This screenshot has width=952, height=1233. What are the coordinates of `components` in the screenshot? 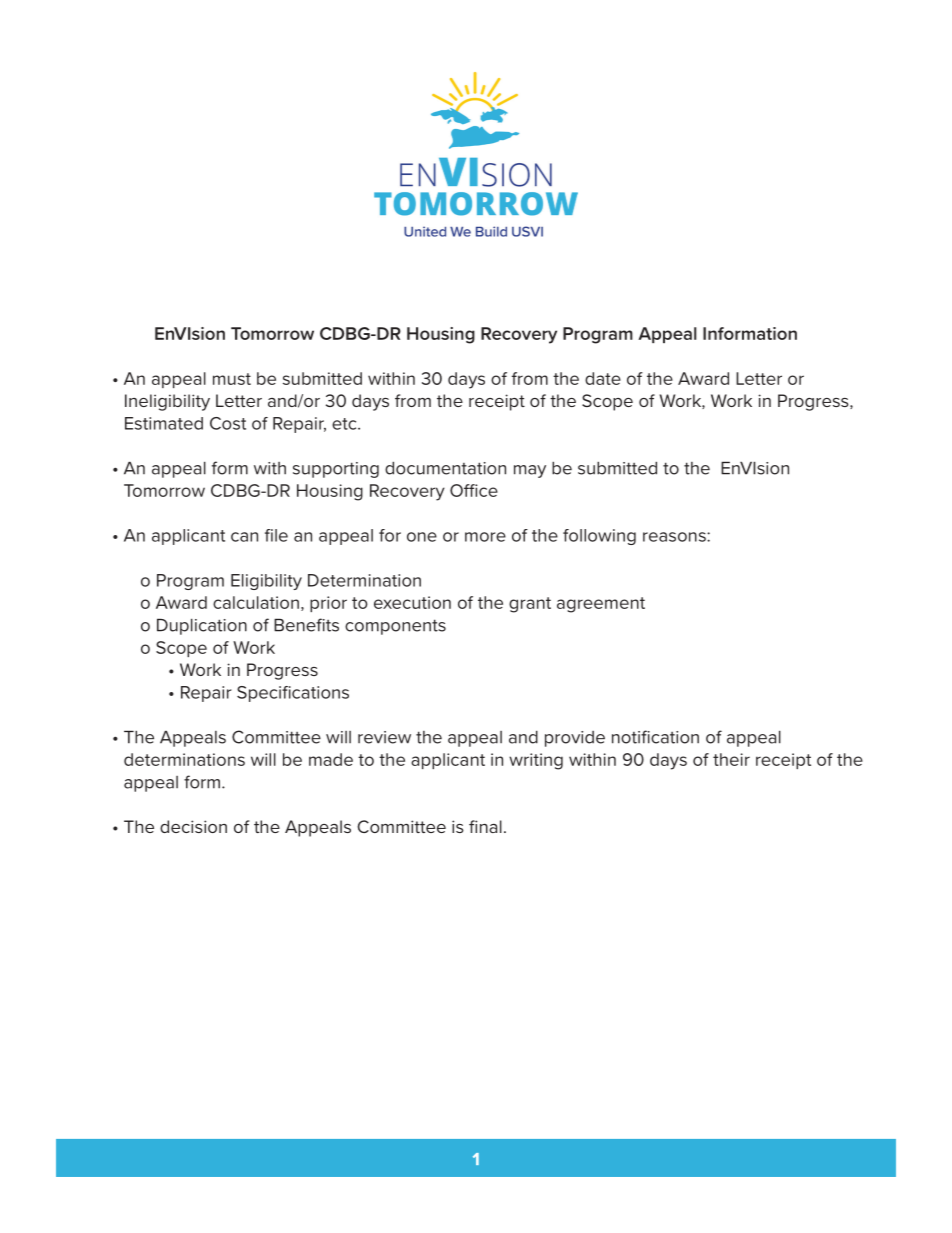 It's located at (395, 627).
